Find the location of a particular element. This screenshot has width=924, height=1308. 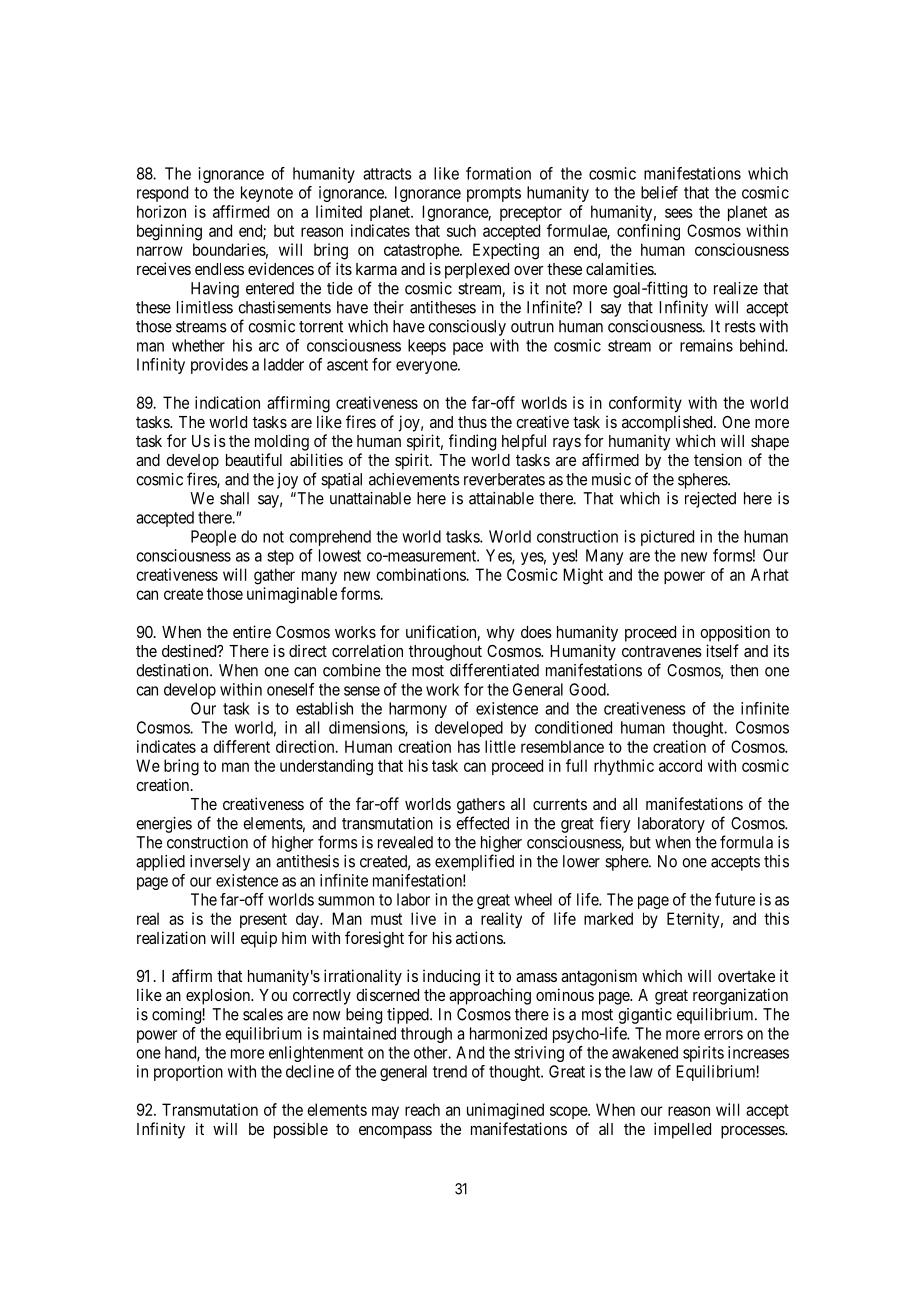

indication is located at coordinates (227, 402).
